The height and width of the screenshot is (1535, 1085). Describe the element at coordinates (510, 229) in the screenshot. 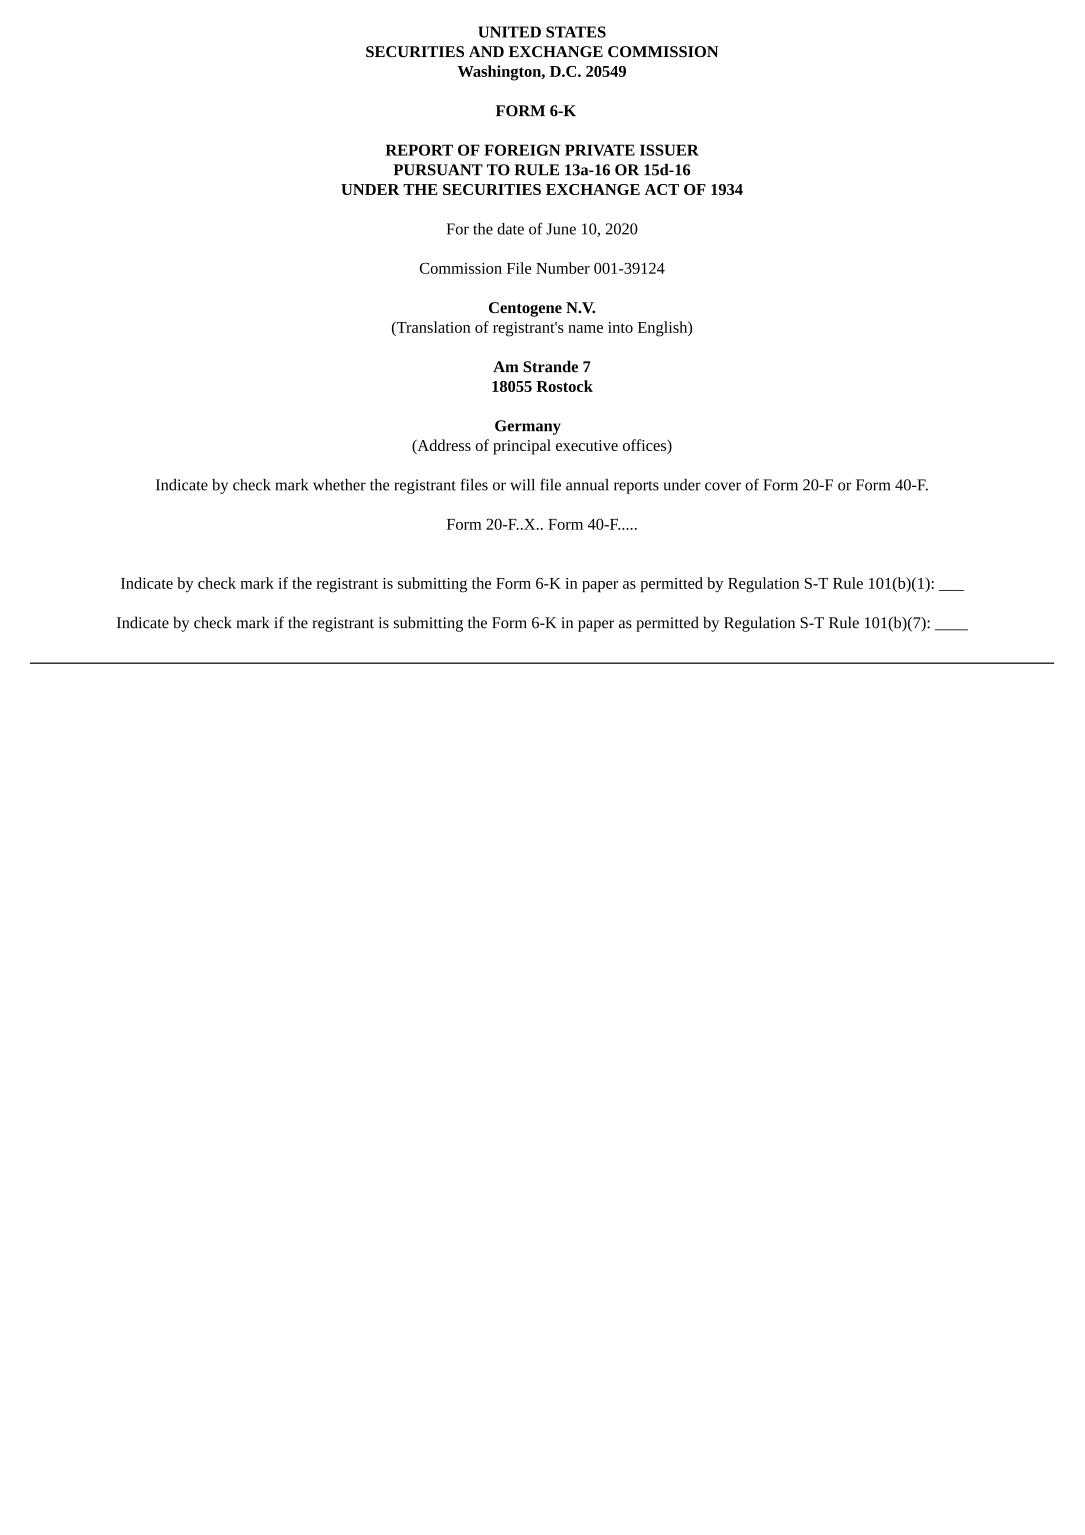

I see `date` at that location.
